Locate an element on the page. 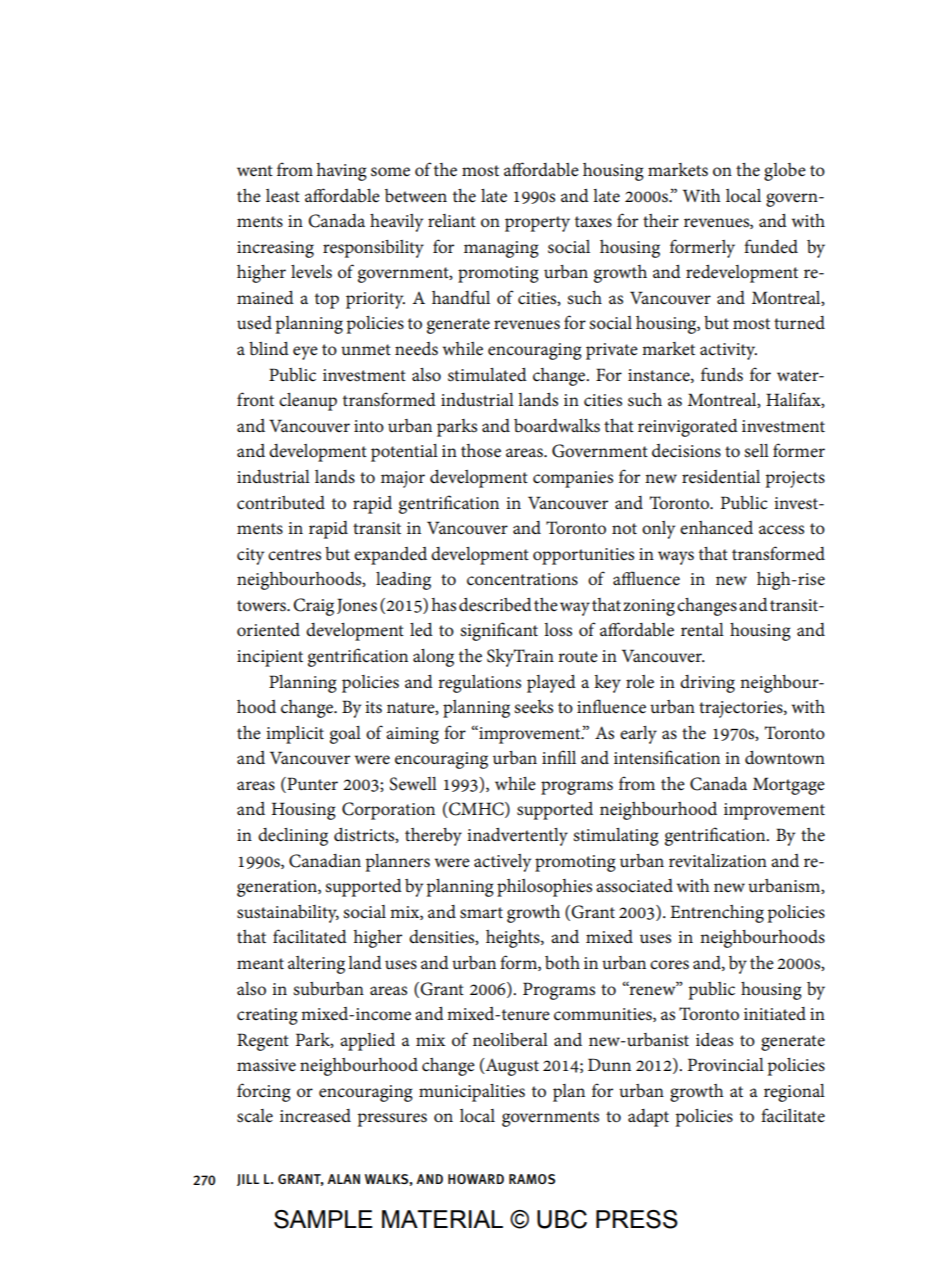 This image has width=952, height=1270. RAMOS is located at coordinates (532, 1179).
